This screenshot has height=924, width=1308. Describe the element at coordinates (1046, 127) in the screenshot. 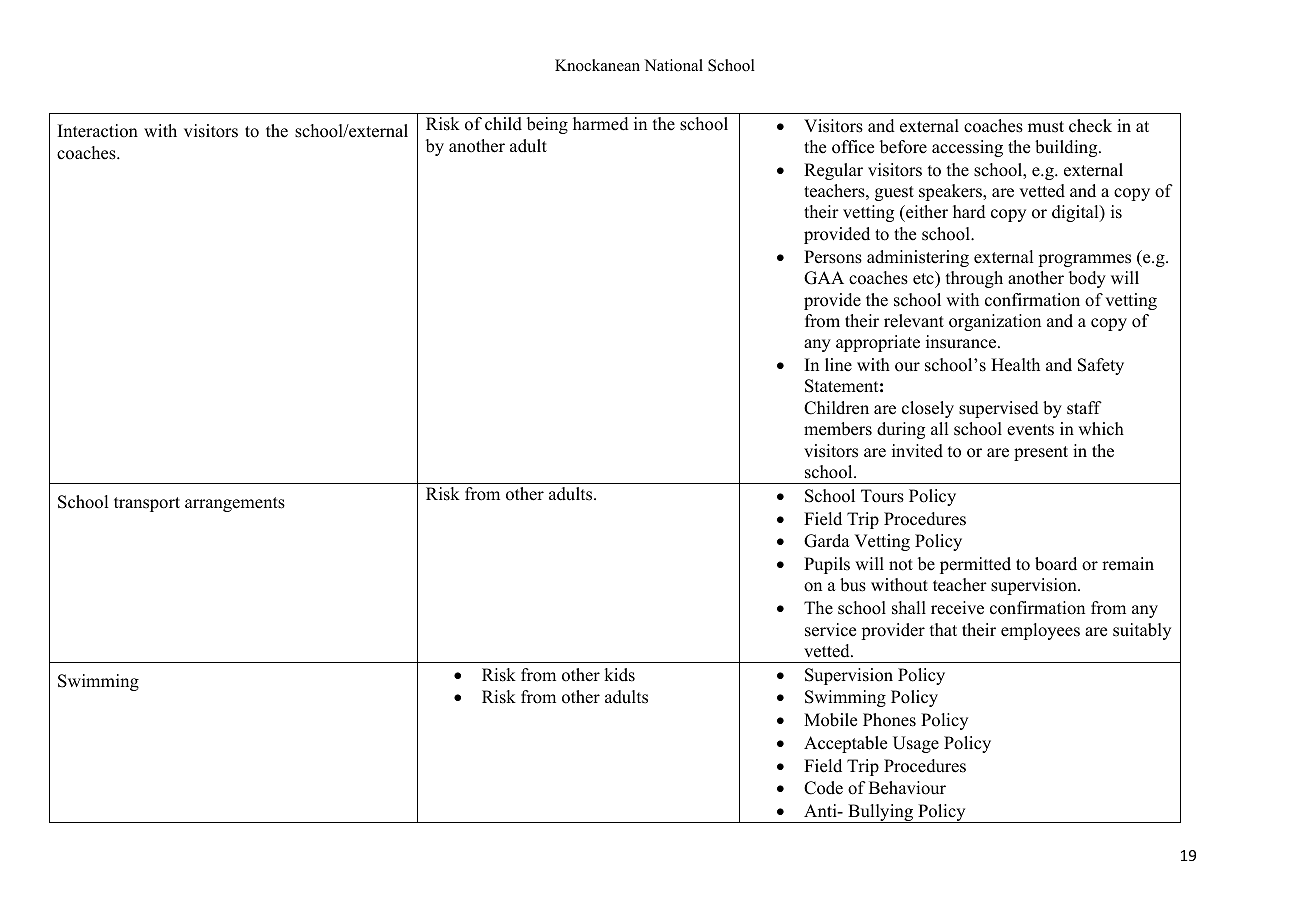

I see `must` at that location.
